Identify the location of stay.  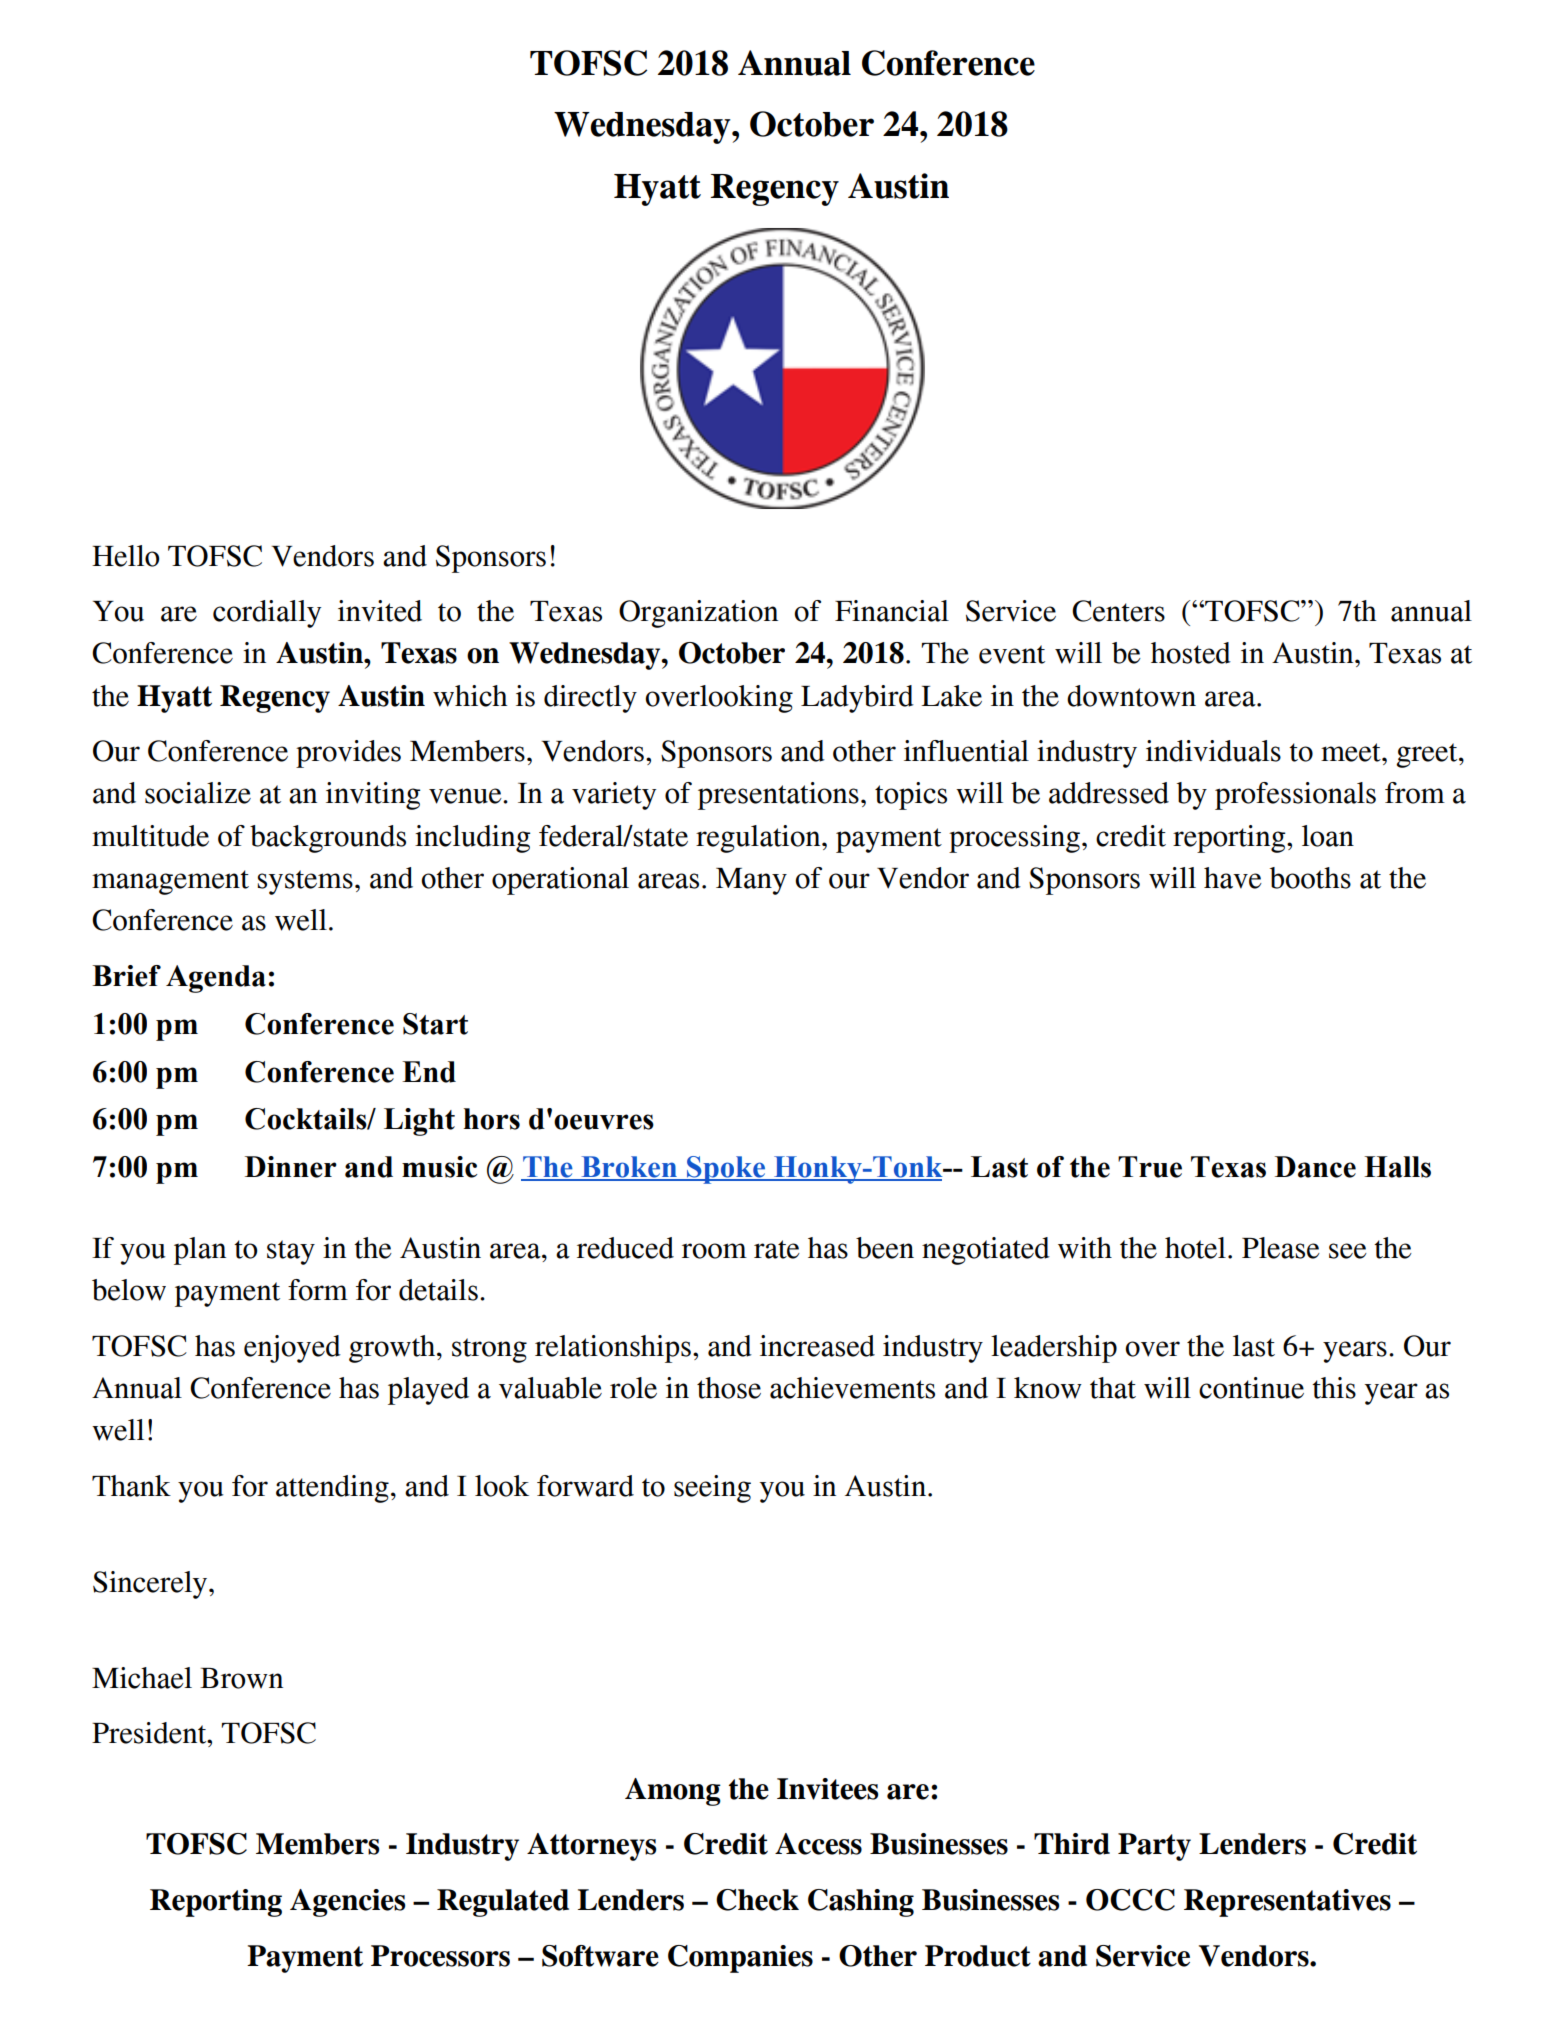
(291, 1252).
